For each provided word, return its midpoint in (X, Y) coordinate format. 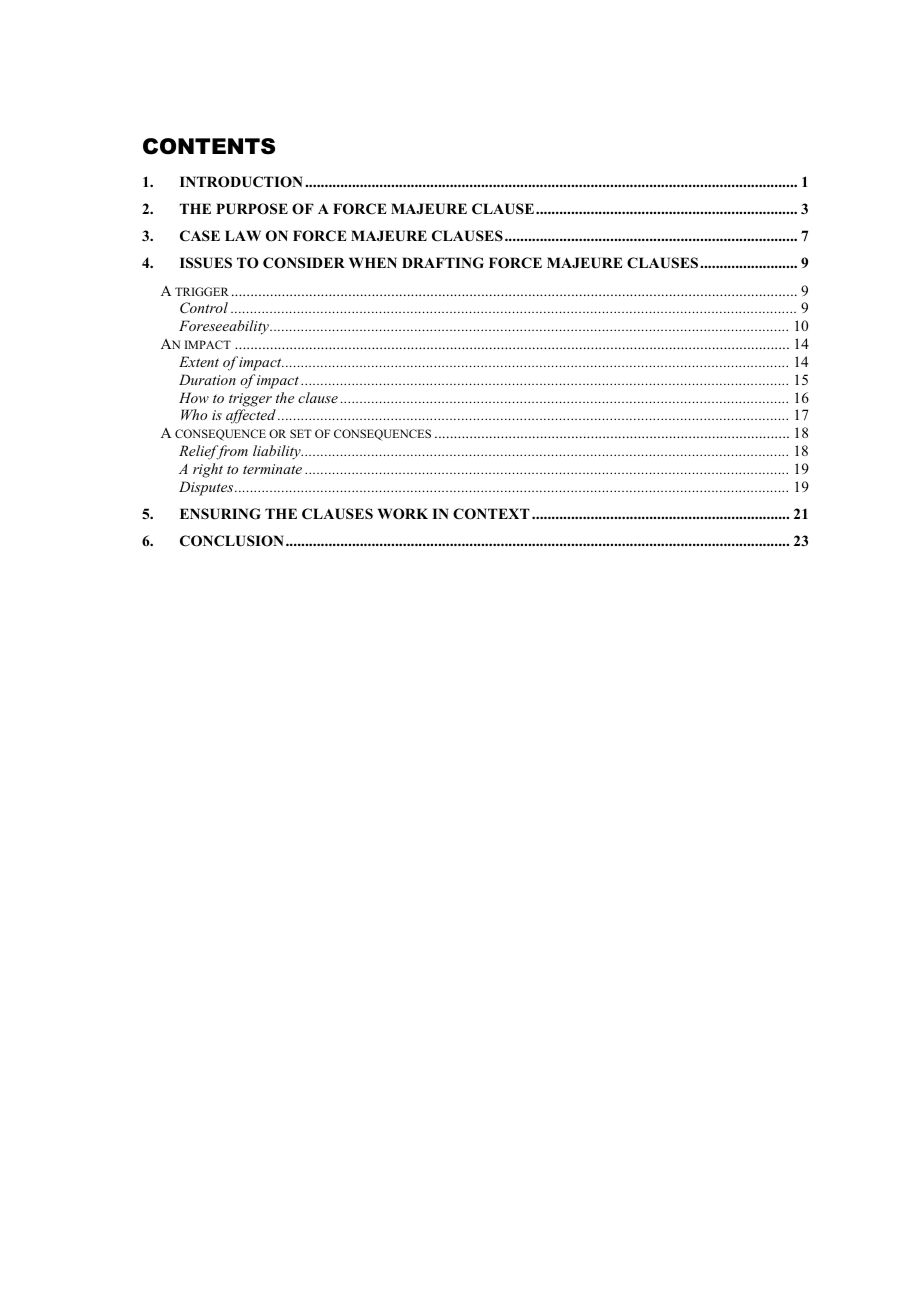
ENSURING (220, 514)
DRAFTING (443, 263)
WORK (403, 514)
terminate (272, 469)
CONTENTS (209, 146)
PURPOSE (252, 209)
